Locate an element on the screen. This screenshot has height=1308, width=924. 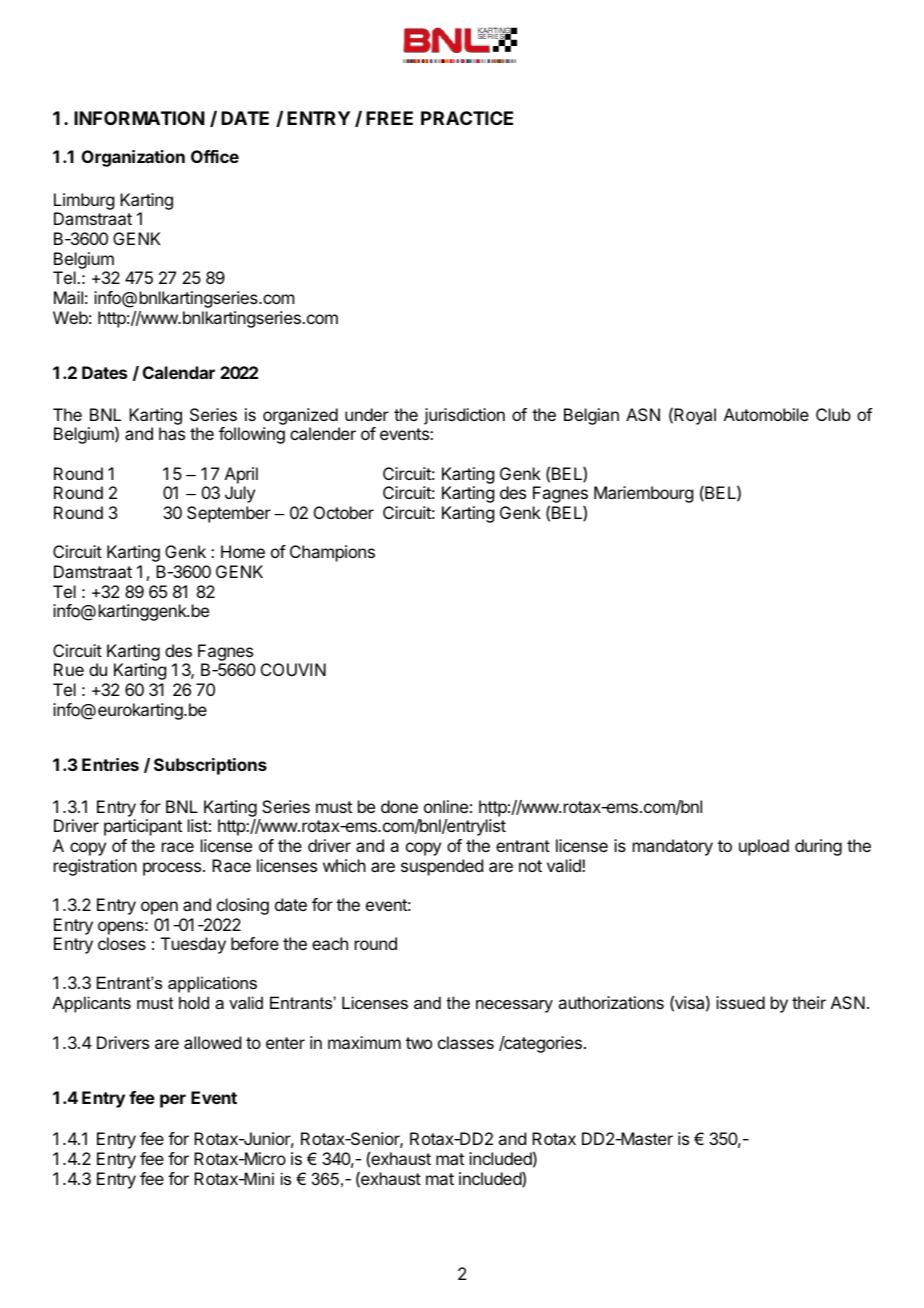
per is located at coordinates (173, 1101).
